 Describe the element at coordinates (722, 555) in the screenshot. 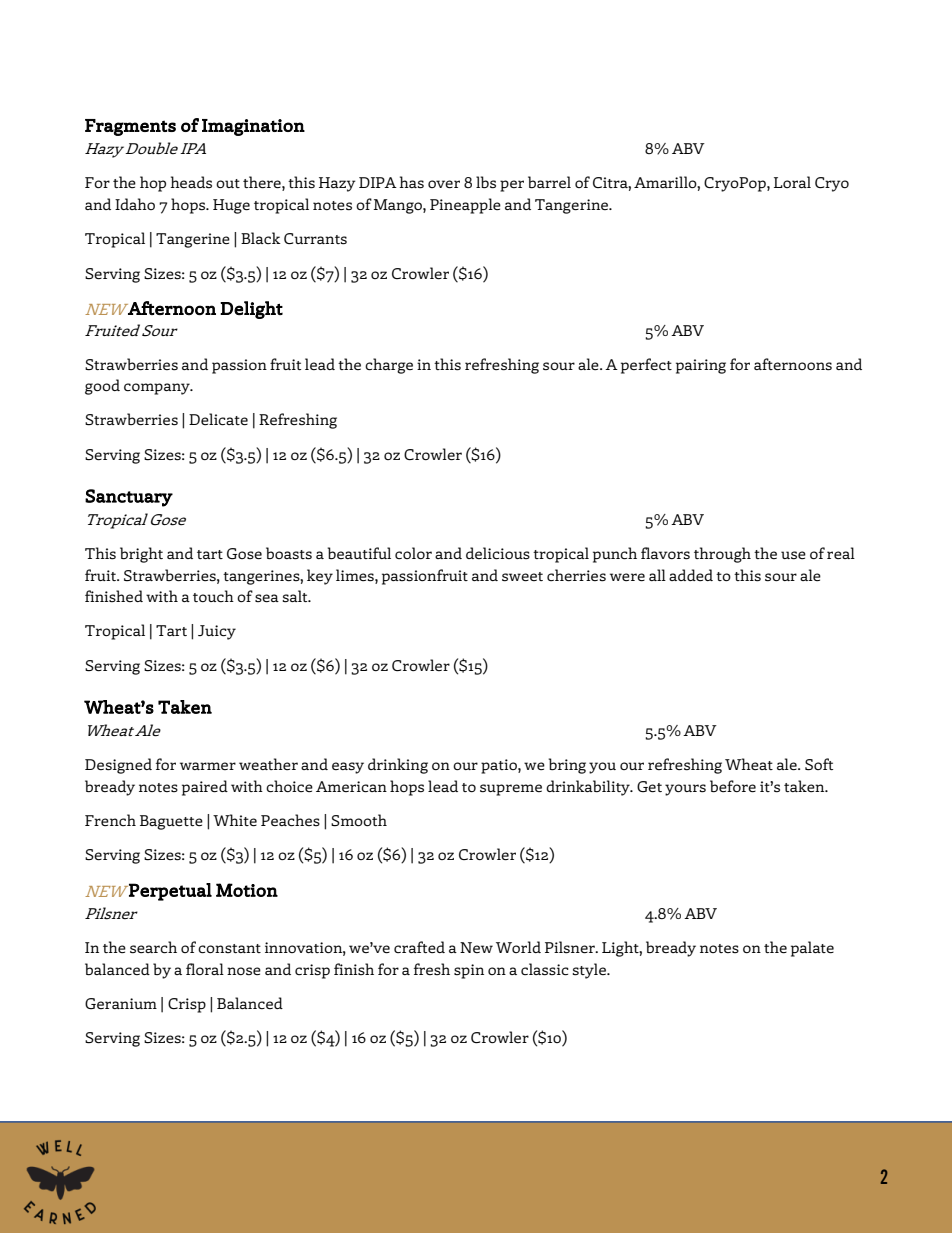

I see `through` at that location.
